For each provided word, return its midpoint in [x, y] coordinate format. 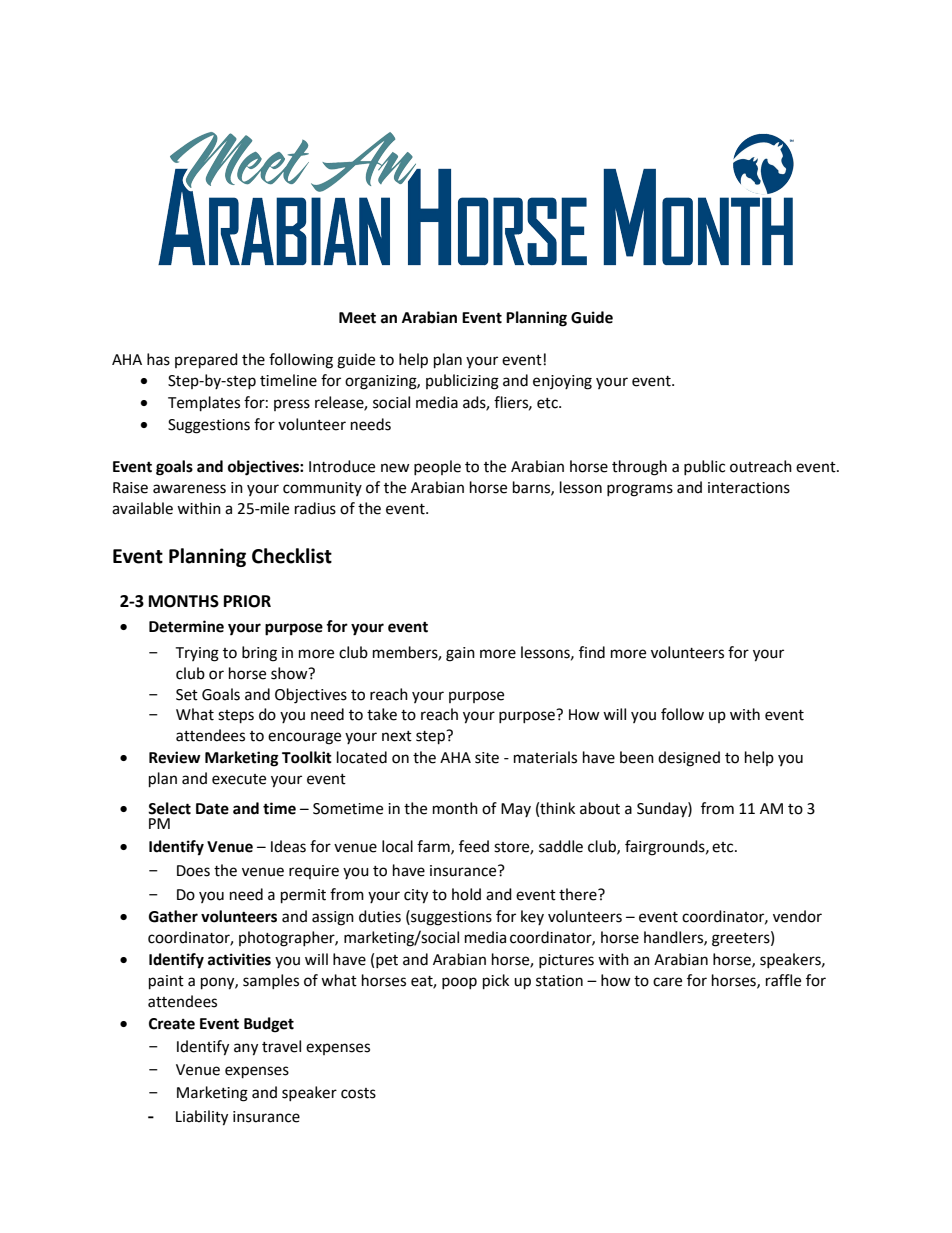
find [592, 652]
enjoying [562, 382]
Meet [357, 318]
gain [460, 654]
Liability [202, 1118]
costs [358, 1093]
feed [474, 846]
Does [193, 871]
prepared [206, 361]
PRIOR [247, 601]
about [600, 808]
